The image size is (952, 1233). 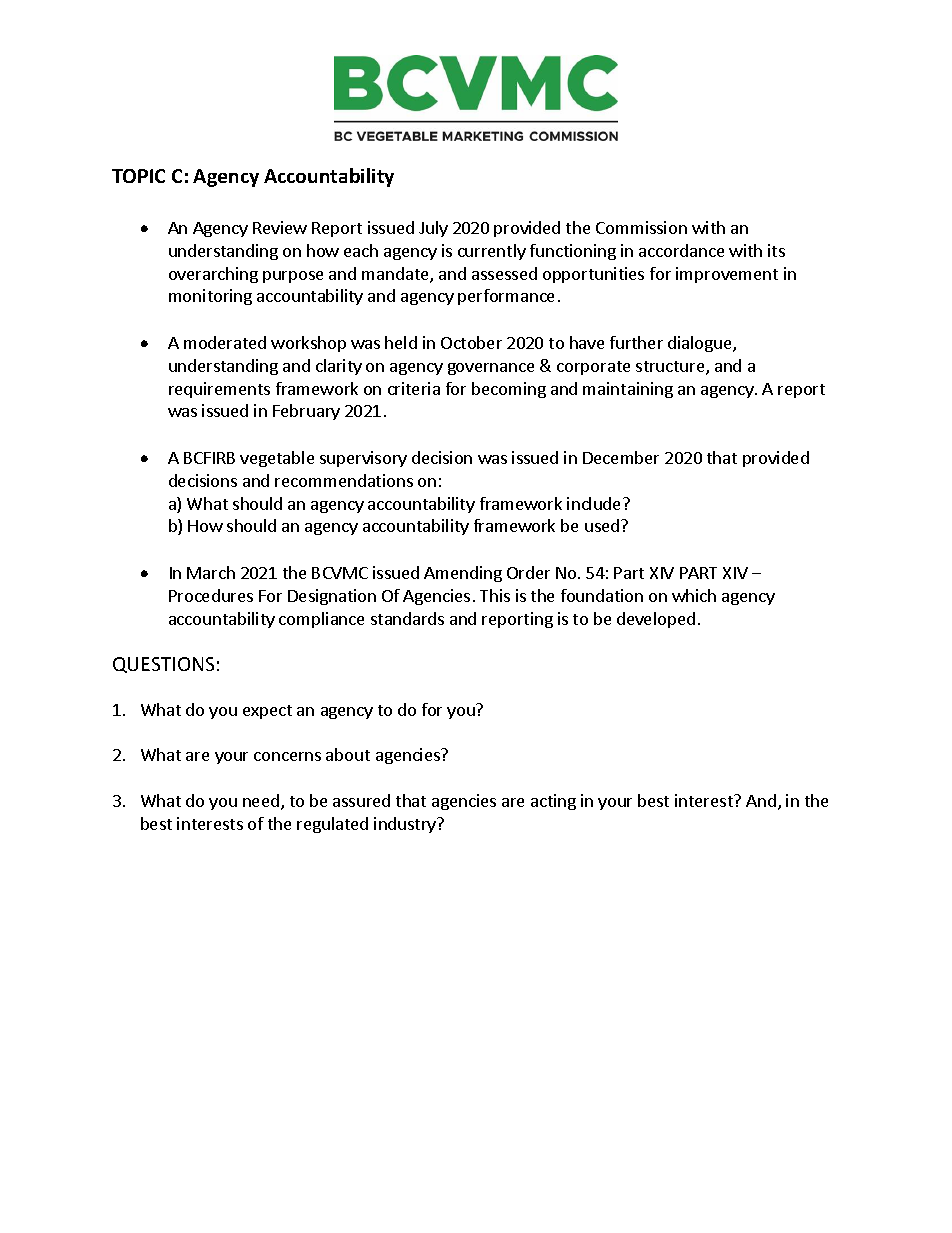 I want to click on structure, so click(x=671, y=368).
